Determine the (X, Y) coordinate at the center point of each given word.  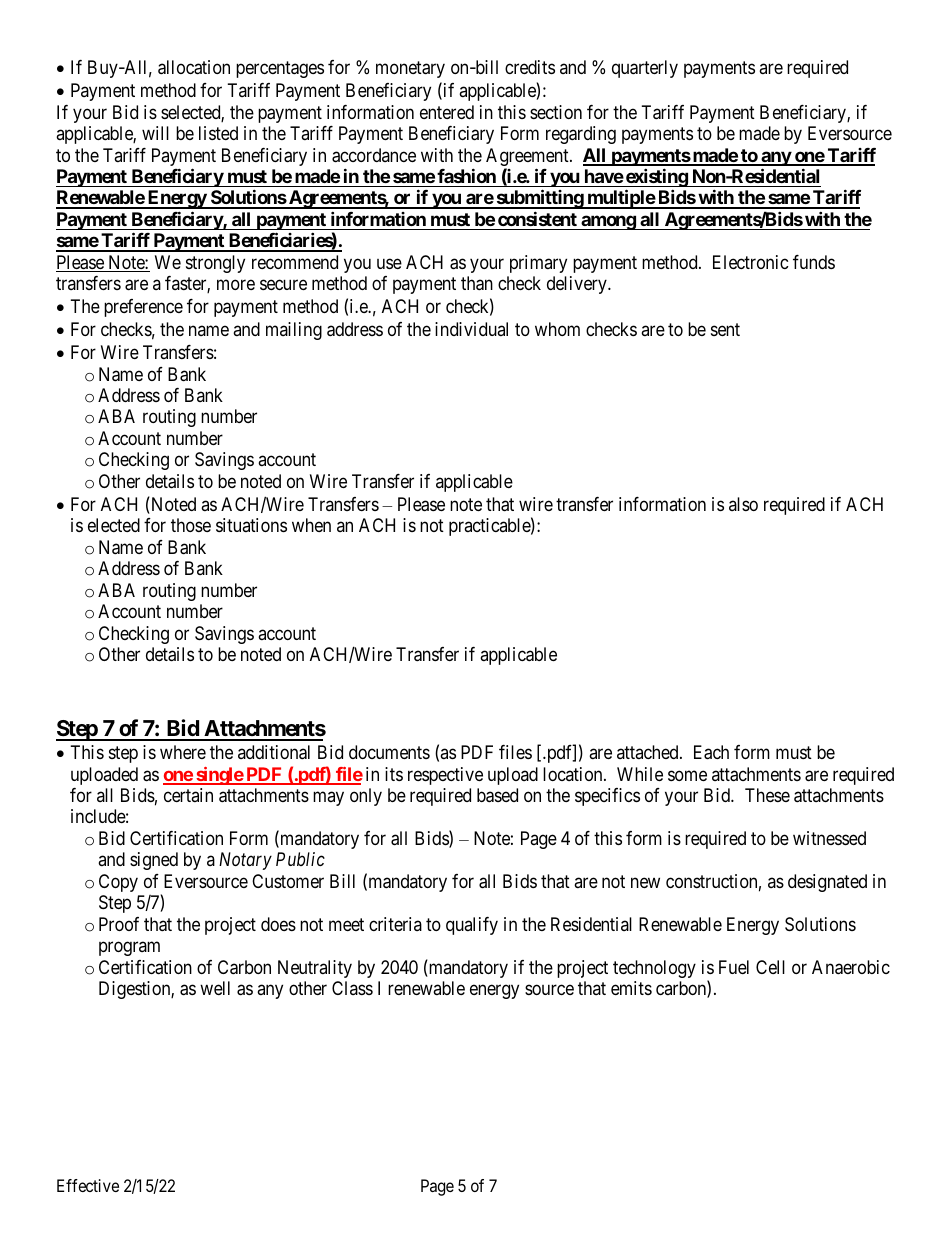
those (191, 525)
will (155, 133)
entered (447, 112)
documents (389, 752)
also (743, 504)
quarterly (645, 69)
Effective (88, 1185)
